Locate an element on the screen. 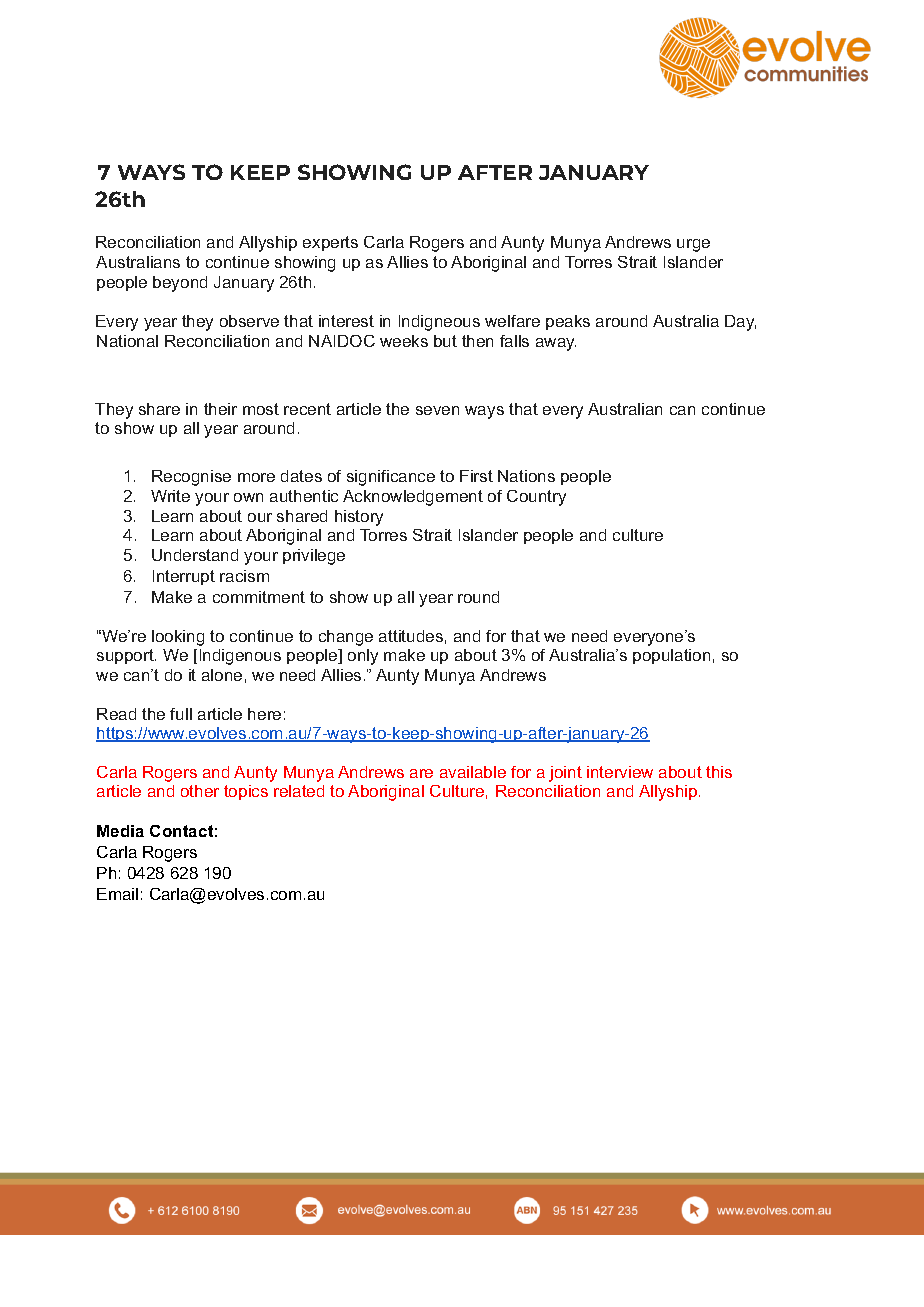 This screenshot has height=1307, width=924. experts is located at coordinates (330, 243).
